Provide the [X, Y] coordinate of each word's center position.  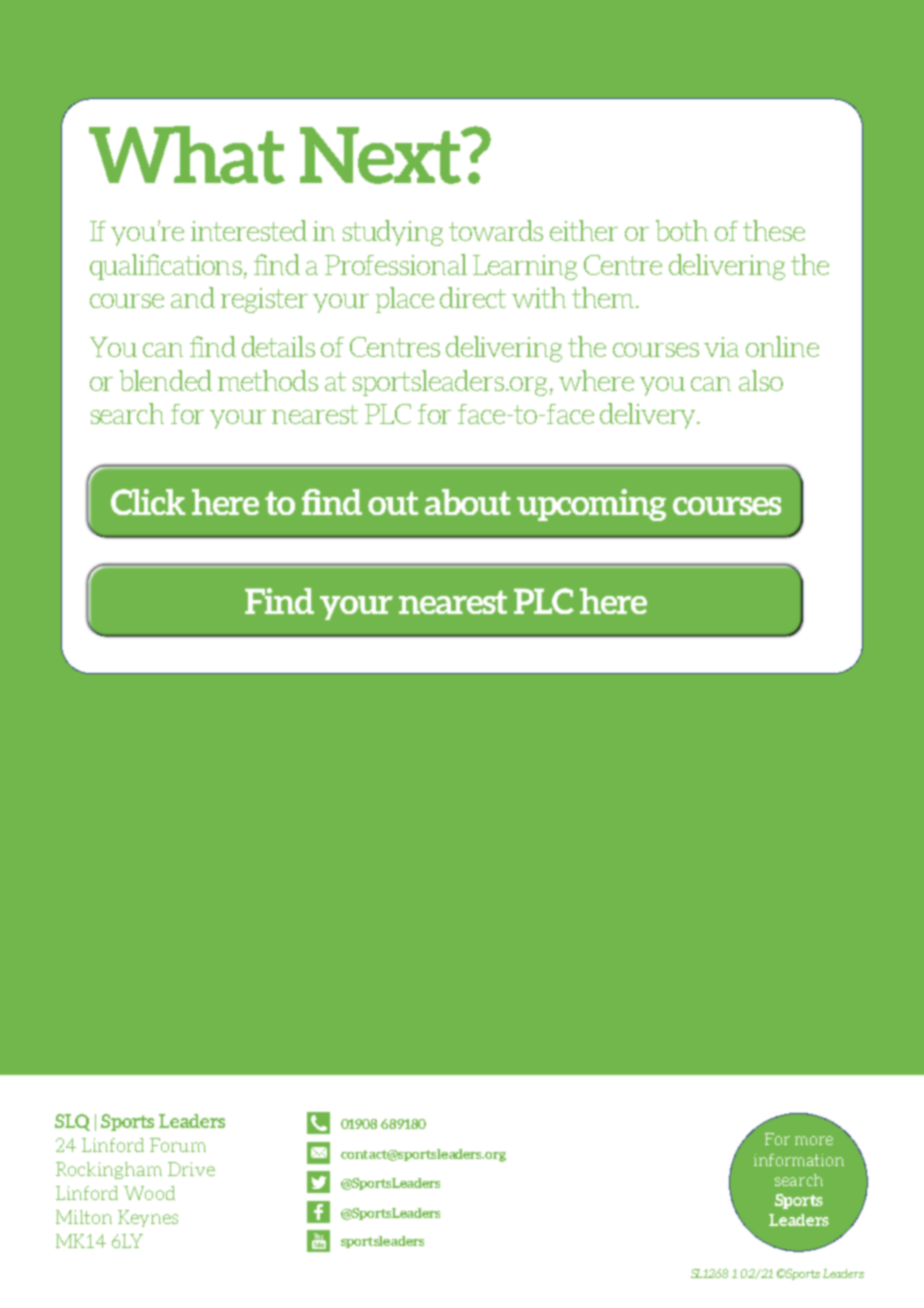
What [187, 155]
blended [166, 380]
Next [382, 155]
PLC [388, 414]
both [682, 230]
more [814, 1140]
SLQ [72, 1122]
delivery [649, 416]
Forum [178, 1145]
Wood [149, 1193]
